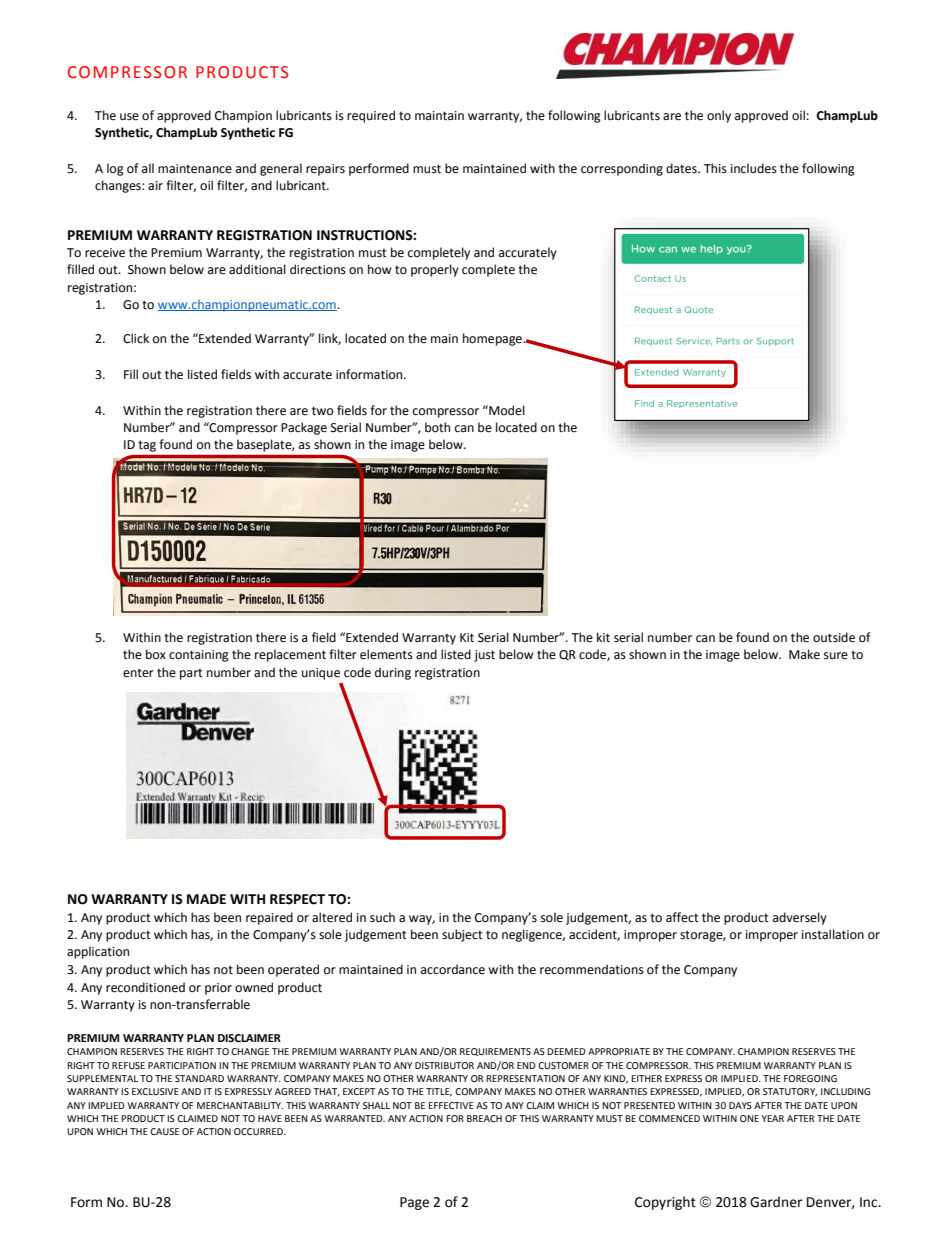 The width and height of the document is (952, 1233). What do you see at coordinates (506, 410) in the document?
I see `Model` at bounding box center [506, 410].
